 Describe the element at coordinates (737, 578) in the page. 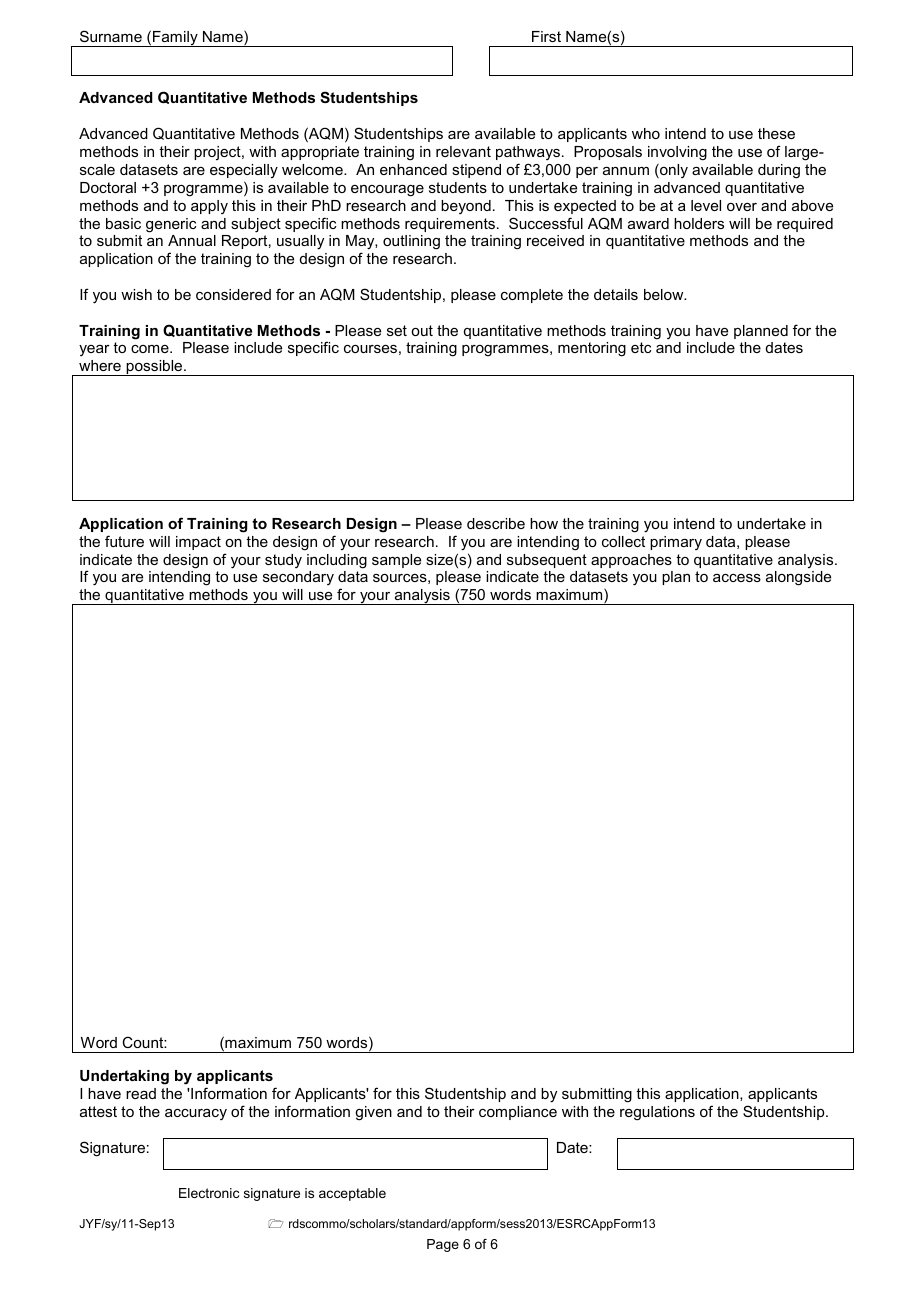

I see `access` at that location.
